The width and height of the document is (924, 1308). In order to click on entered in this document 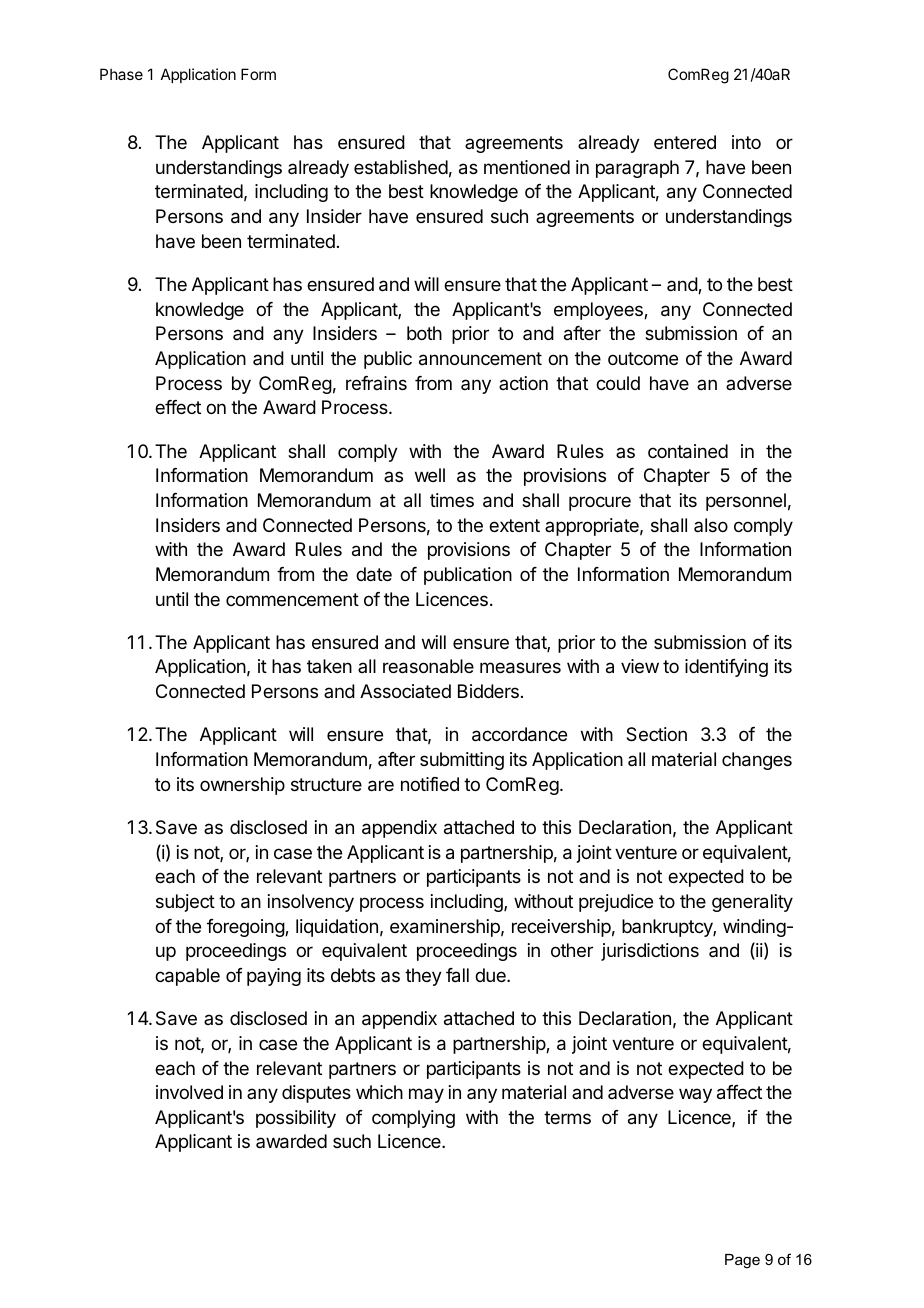, I will do `click(685, 142)`.
